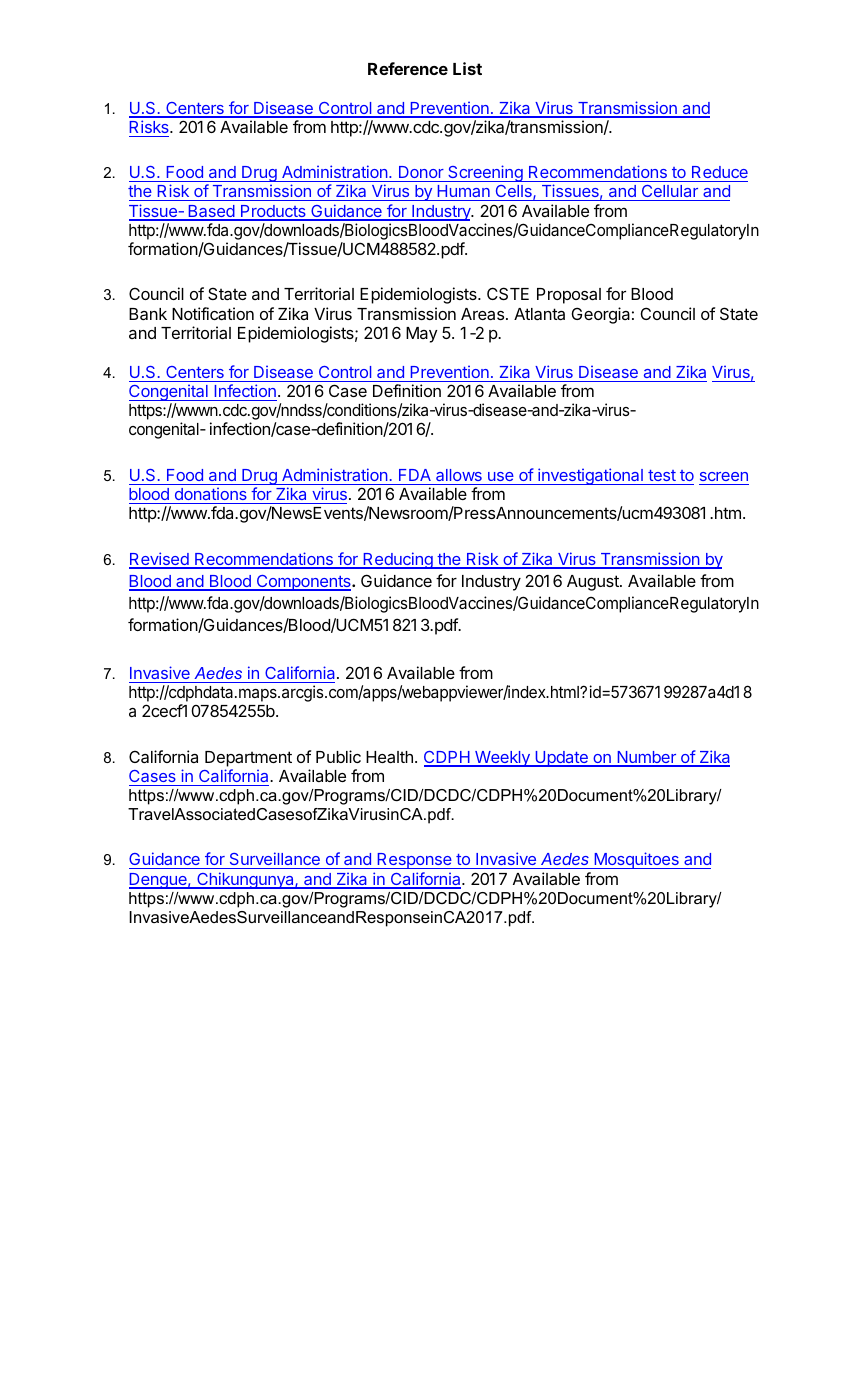 Image resolution: width=849 pixels, height=1400 pixels. What do you see at coordinates (720, 172) in the screenshot?
I see `Reduce` at bounding box center [720, 172].
